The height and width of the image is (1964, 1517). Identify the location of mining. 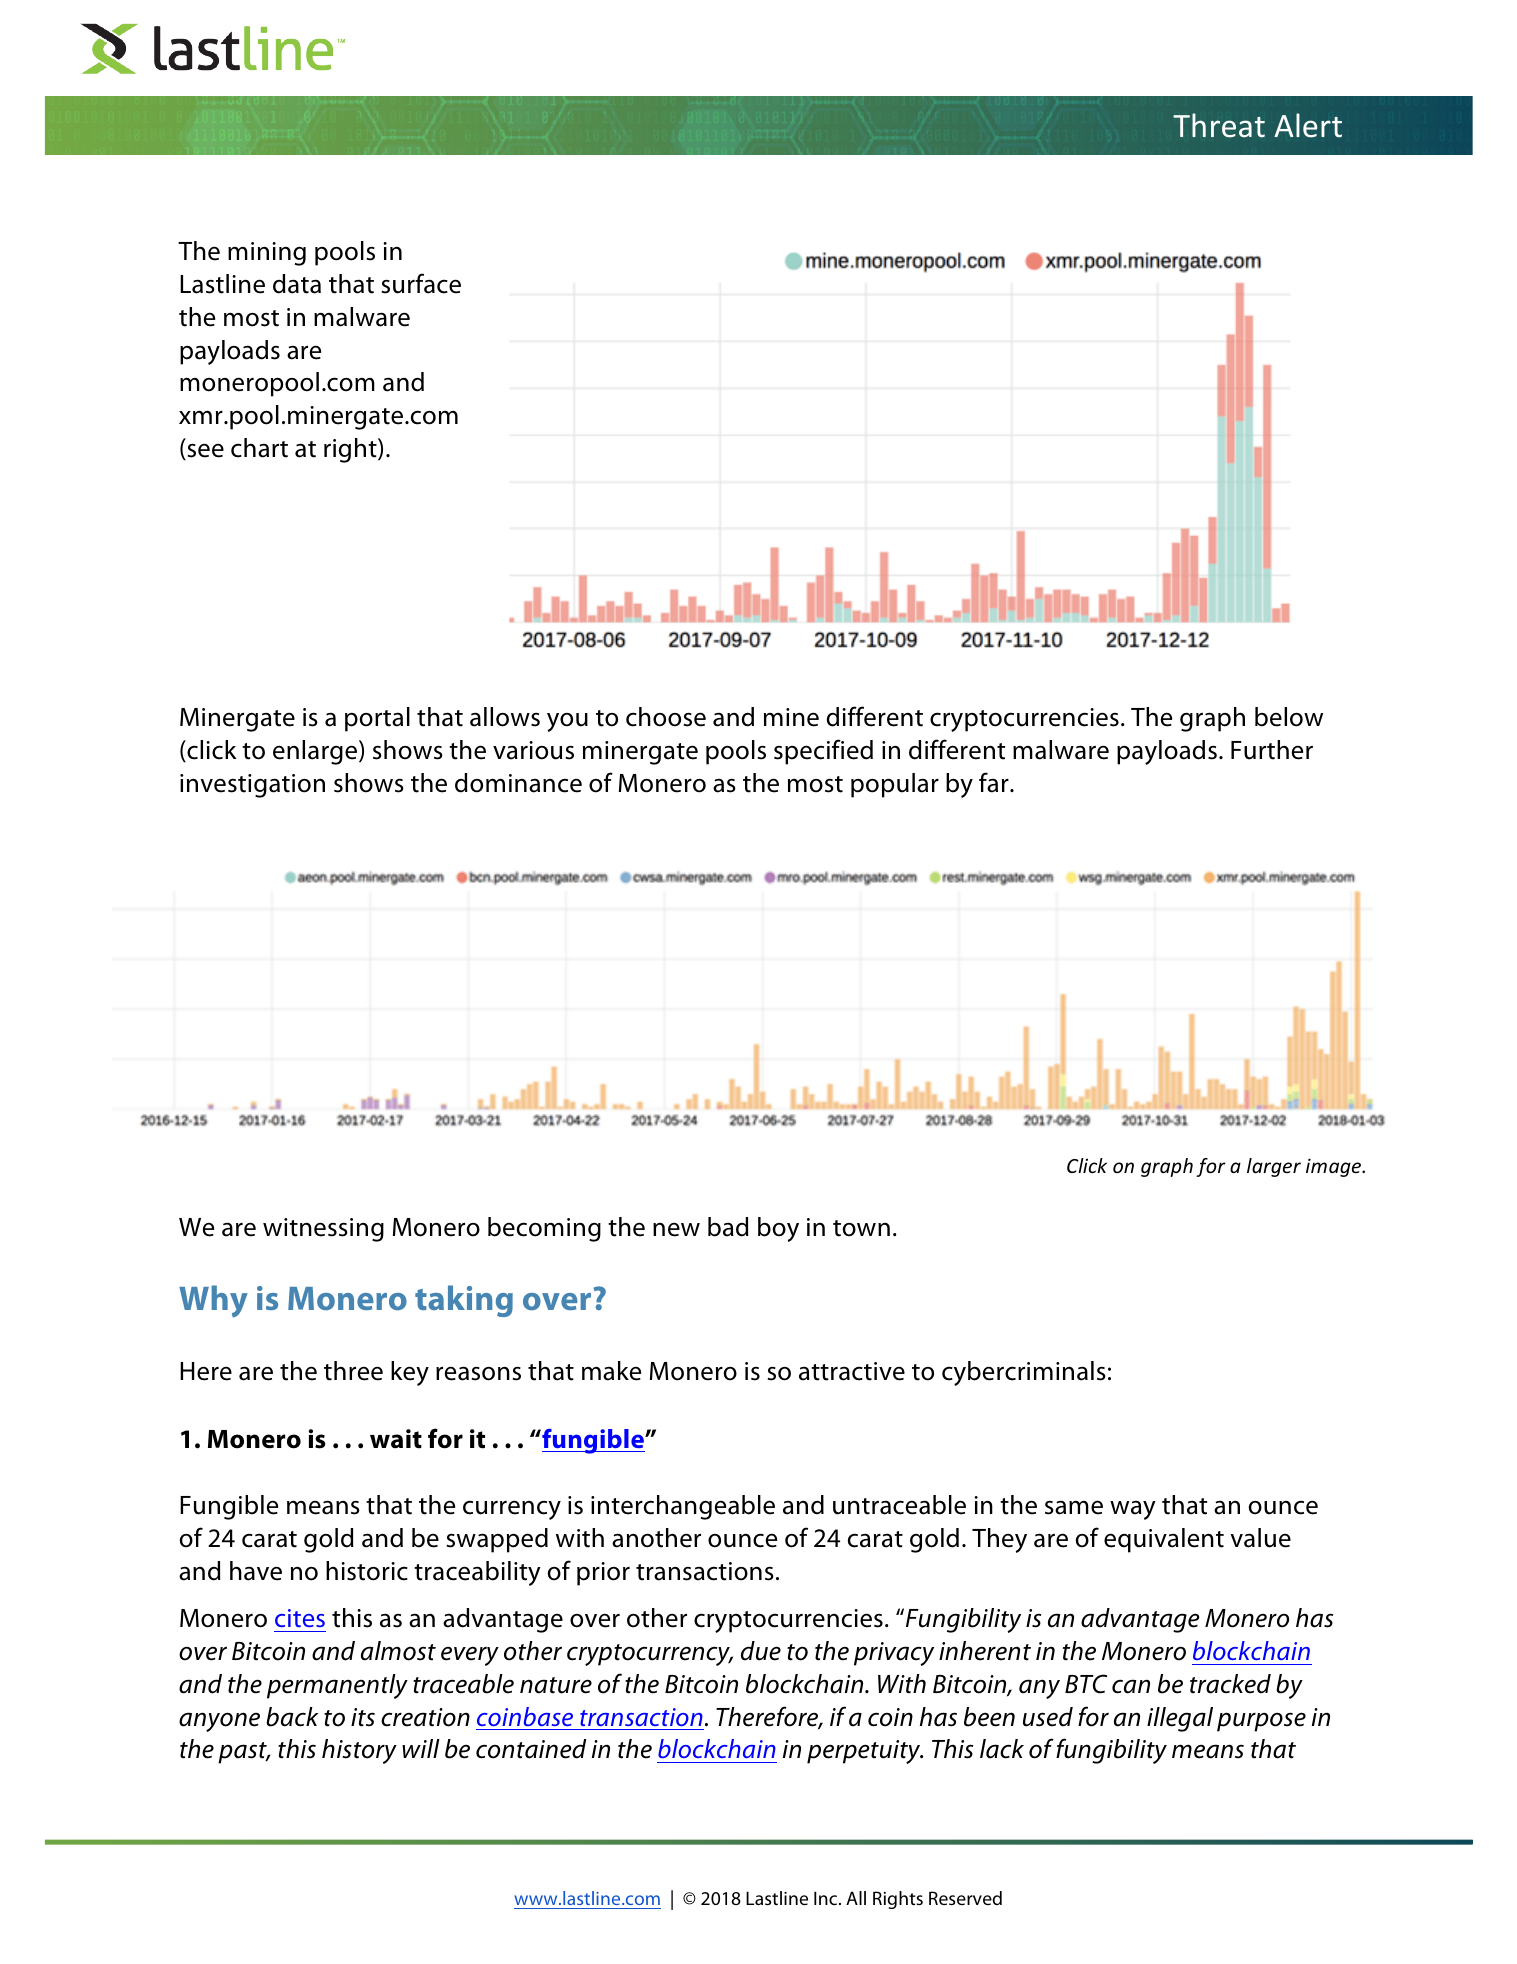
(267, 254).
